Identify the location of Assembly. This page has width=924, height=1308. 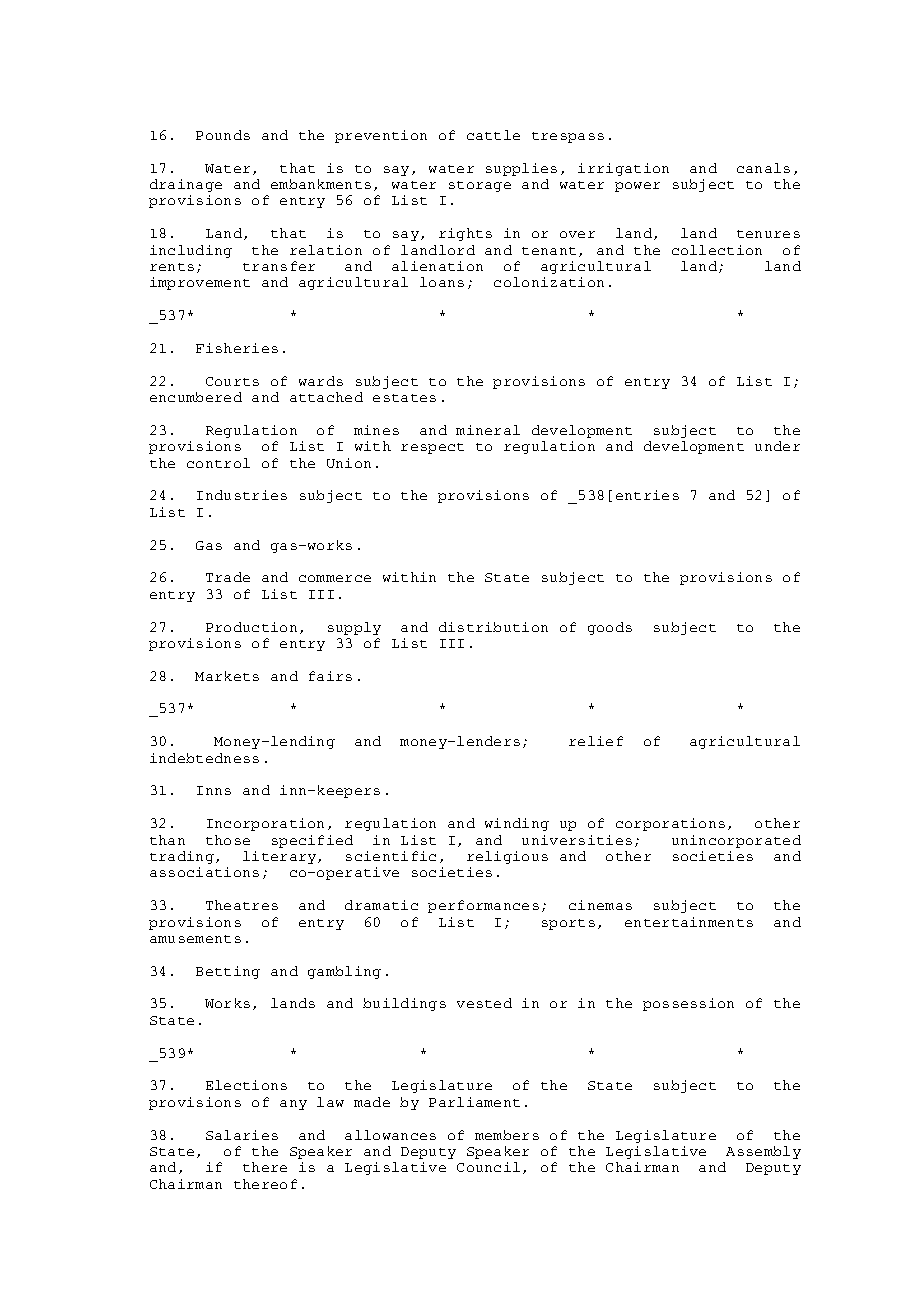
(763, 1152).
